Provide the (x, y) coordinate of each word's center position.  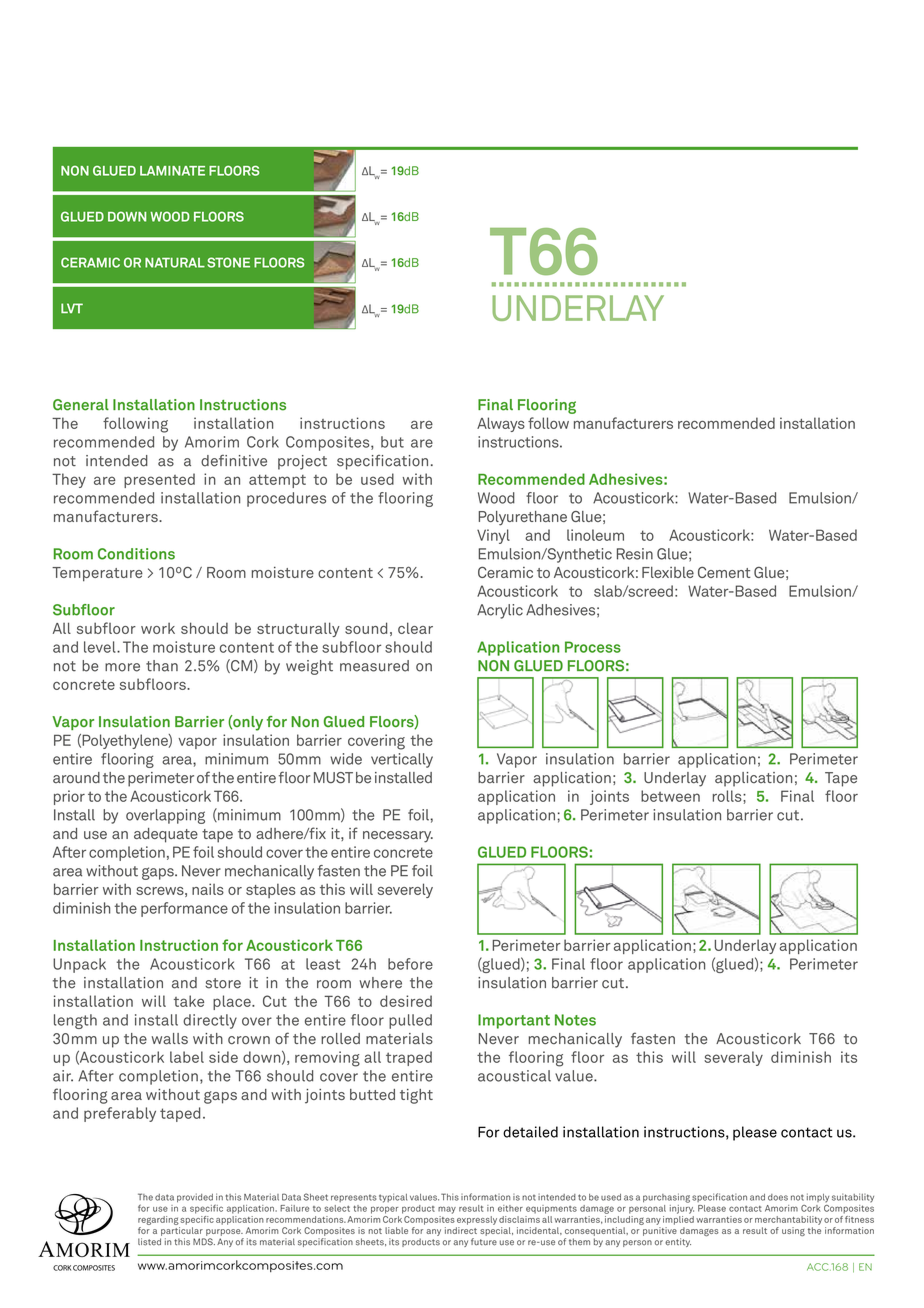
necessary (398, 837)
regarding (158, 1220)
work (158, 628)
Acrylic (500, 611)
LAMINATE (172, 171)
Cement (724, 572)
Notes (575, 1020)
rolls (728, 796)
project (302, 462)
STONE (228, 262)
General (81, 405)
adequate (166, 835)
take (189, 1001)
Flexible (668, 572)
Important (514, 1021)
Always (501, 424)
